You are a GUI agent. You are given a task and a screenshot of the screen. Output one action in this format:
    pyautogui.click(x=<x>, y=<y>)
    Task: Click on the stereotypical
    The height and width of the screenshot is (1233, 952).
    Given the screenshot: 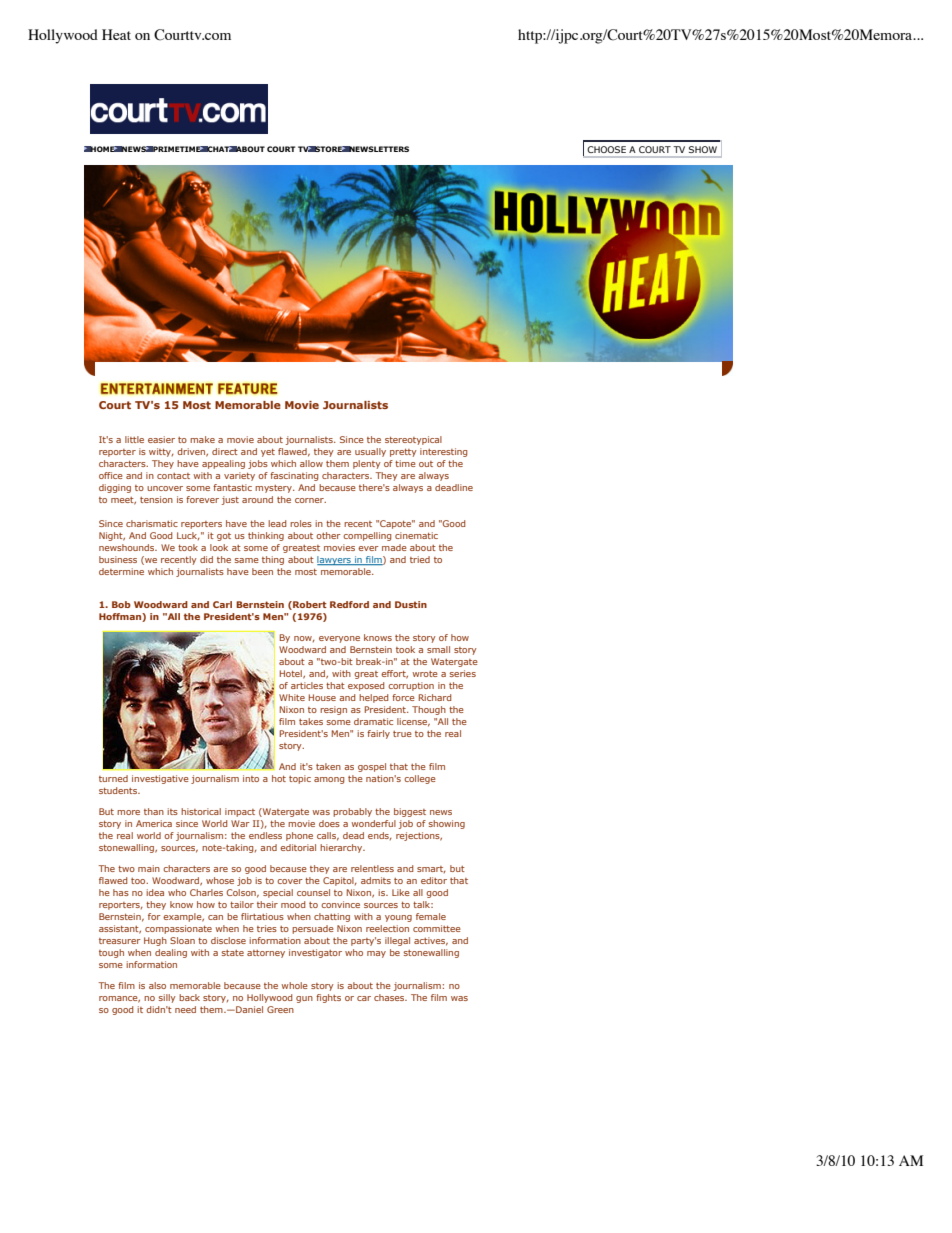 What is the action you would take?
    pyautogui.click(x=413, y=440)
